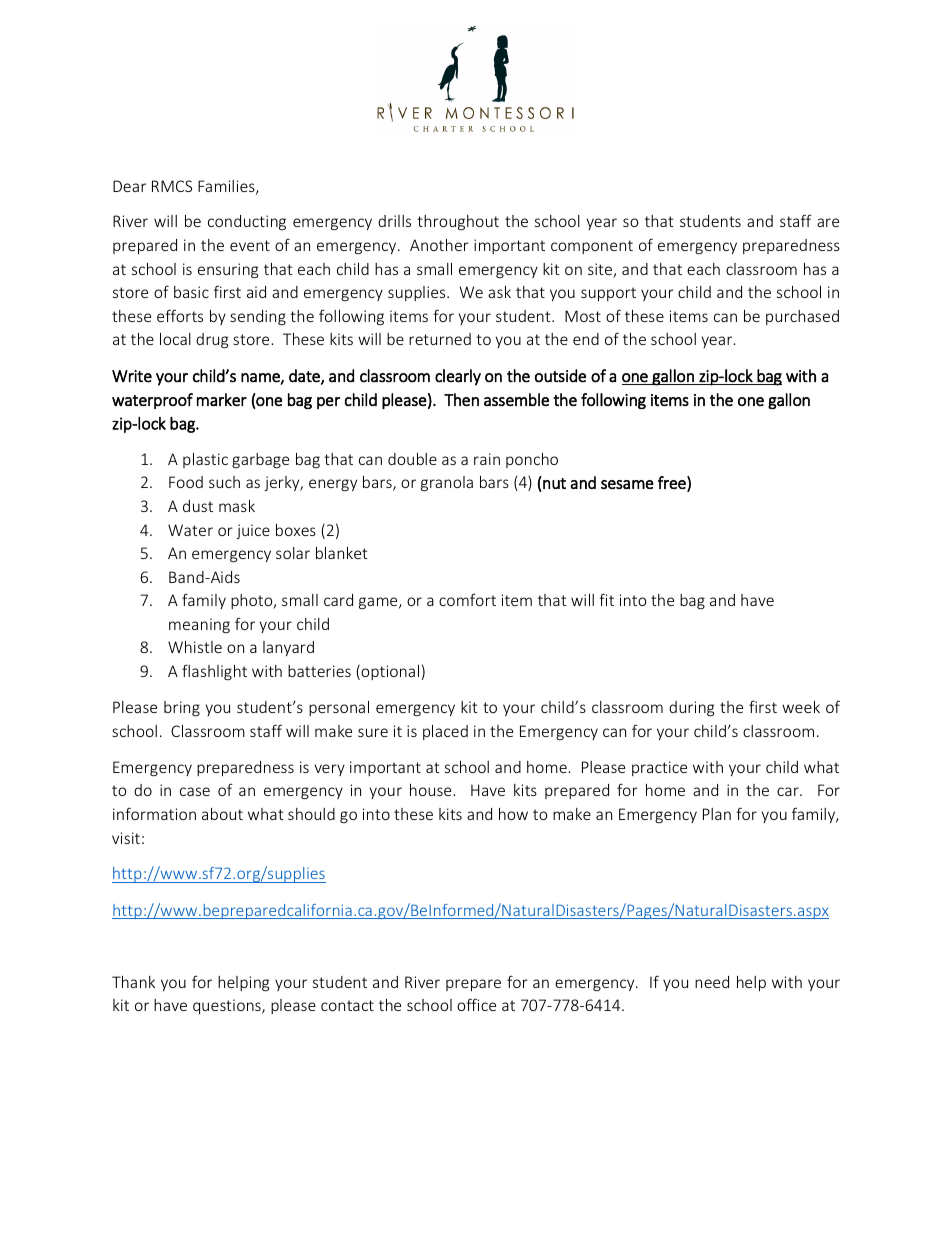 The height and width of the screenshot is (1233, 952). Describe the element at coordinates (476, 1004) in the screenshot. I see `office` at that location.
